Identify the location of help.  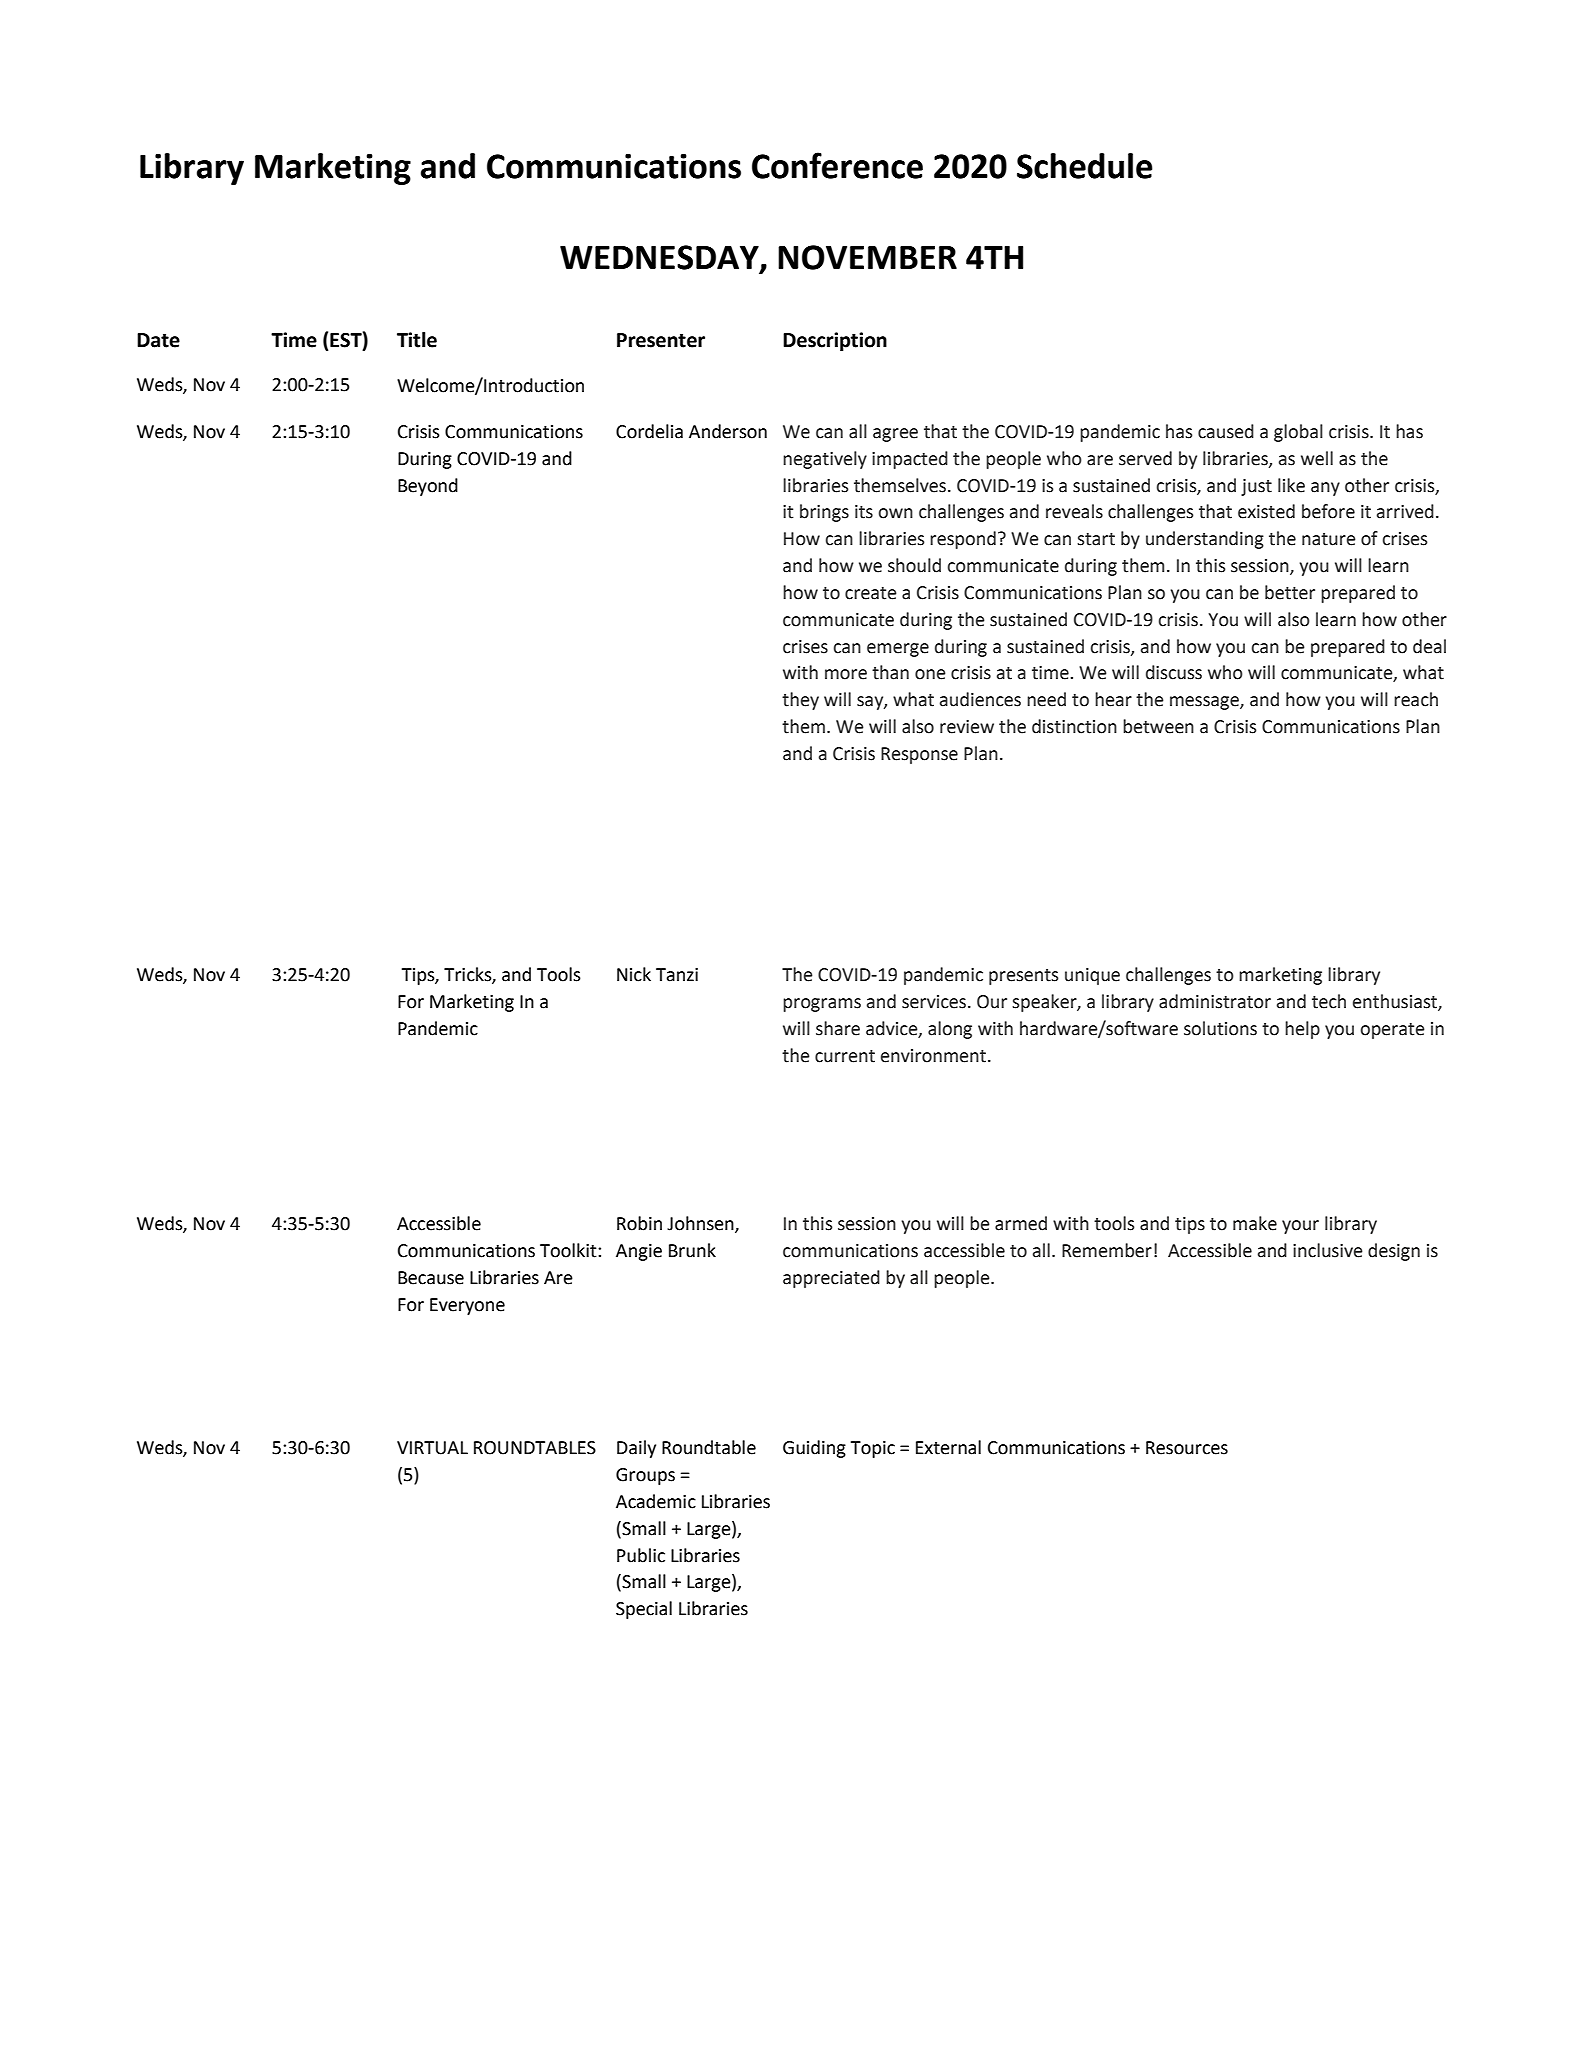
(1302, 1030).
